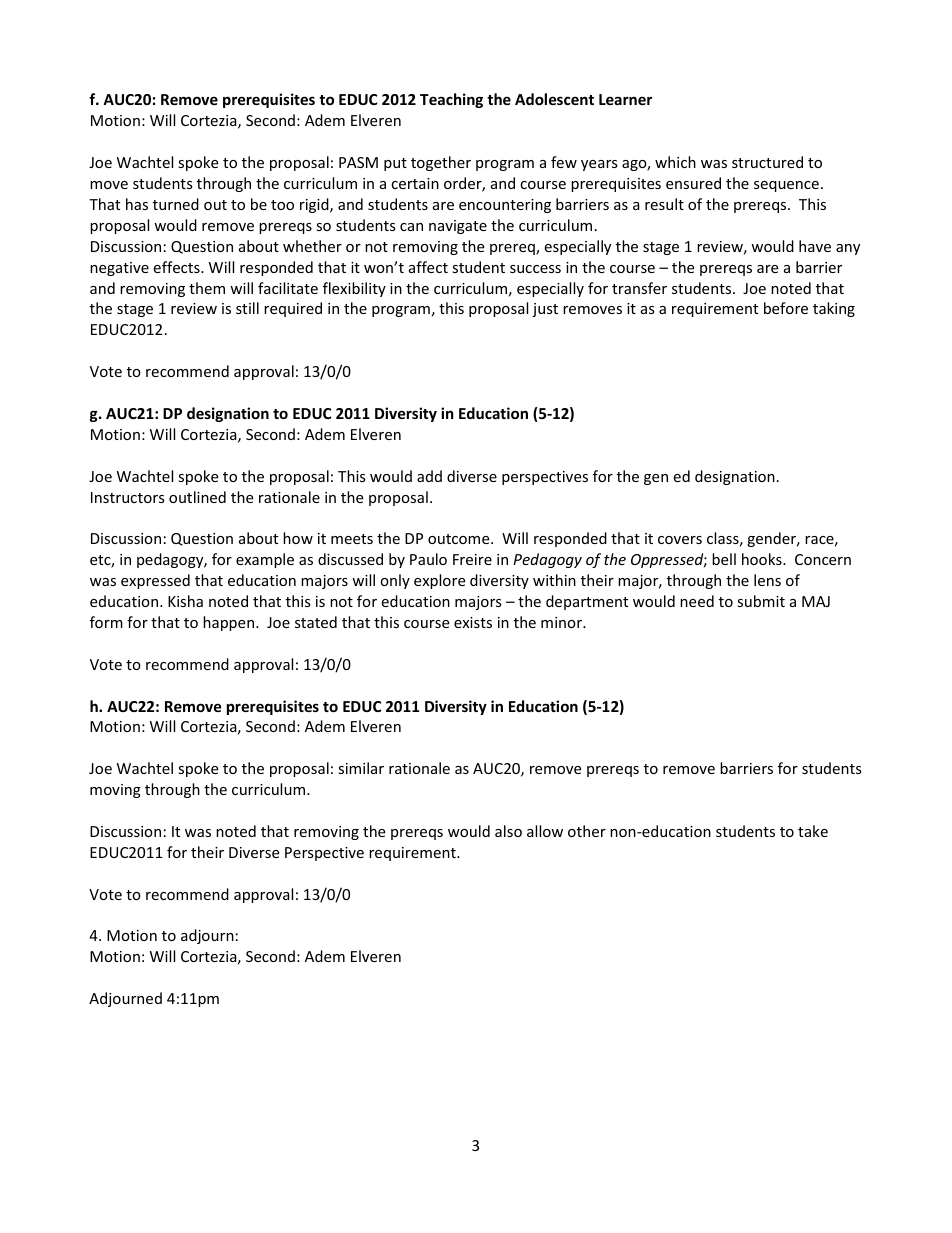 Image resolution: width=952 pixels, height=1233 pixels. I want to click on turned, so click(176, 204).
